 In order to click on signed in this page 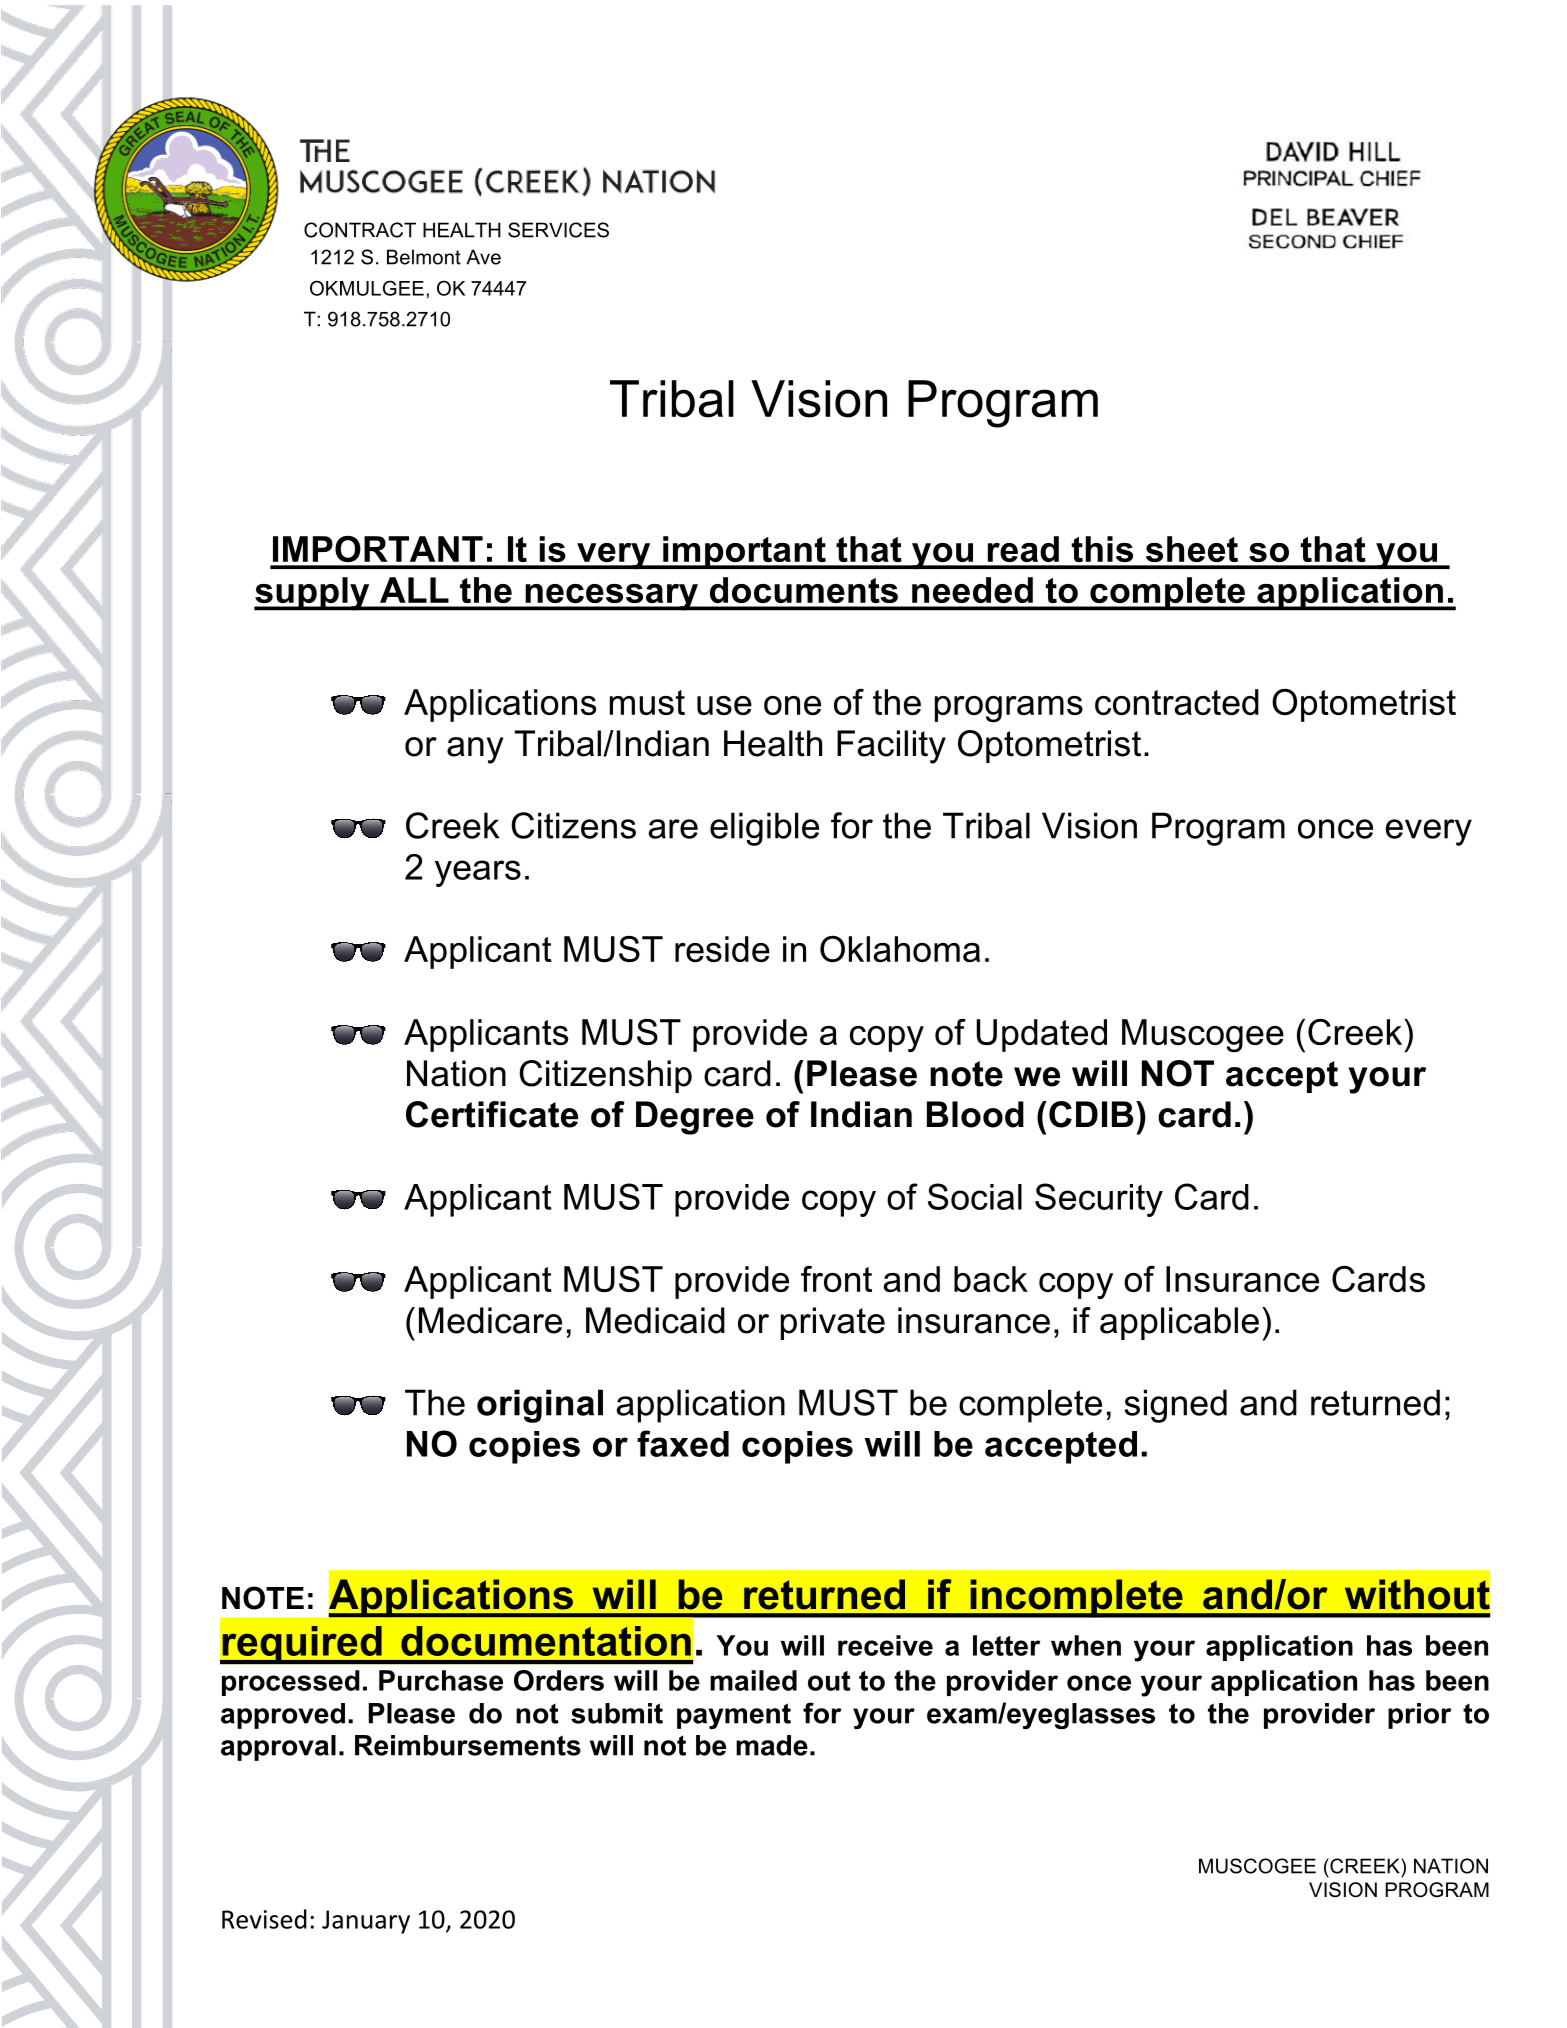, I will do `click(1175, 1406)`.
